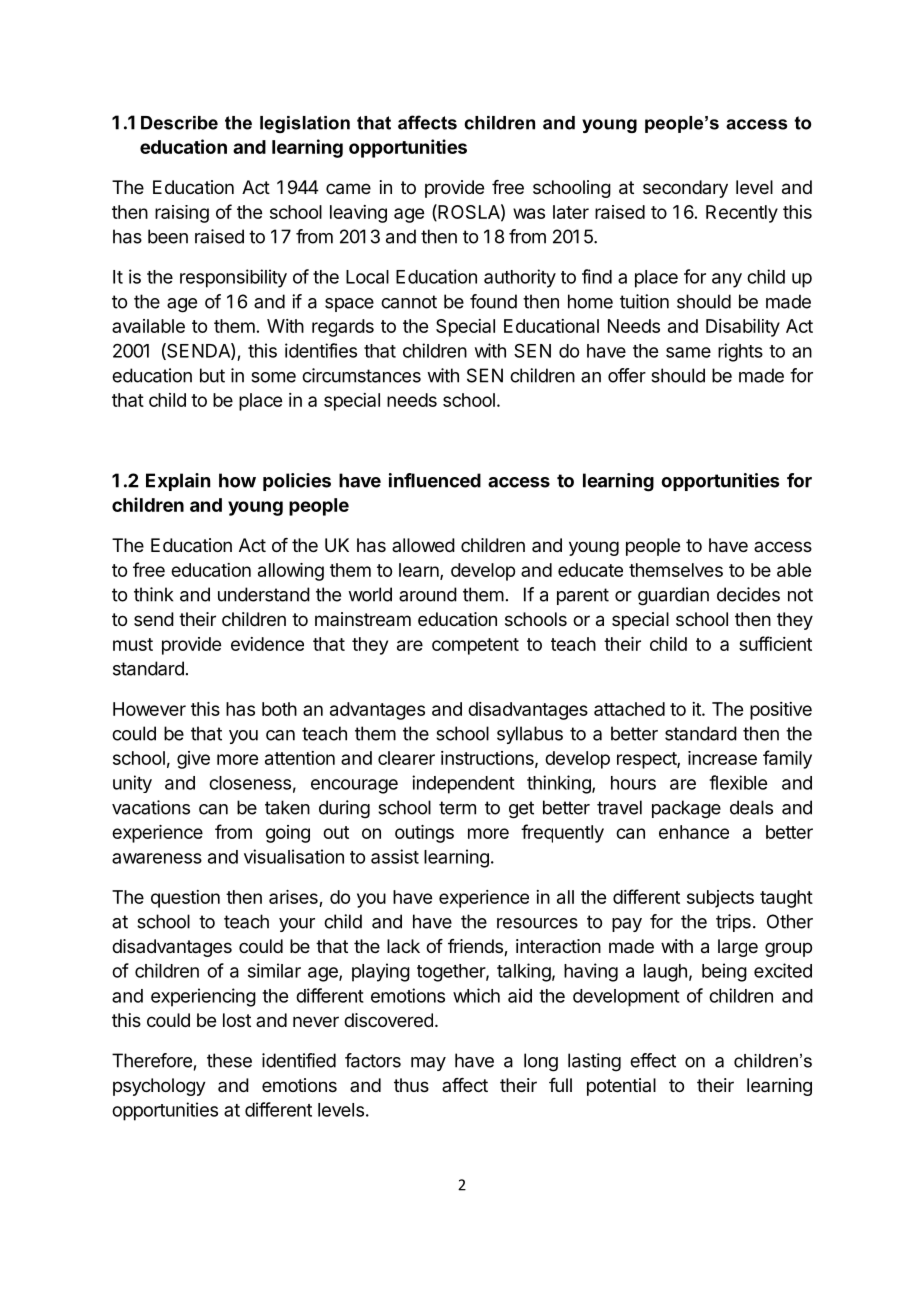 This document has width=924, height=1308. Describe the element at coordinates (178, 482) in the document. I see `Explain` at that location.
